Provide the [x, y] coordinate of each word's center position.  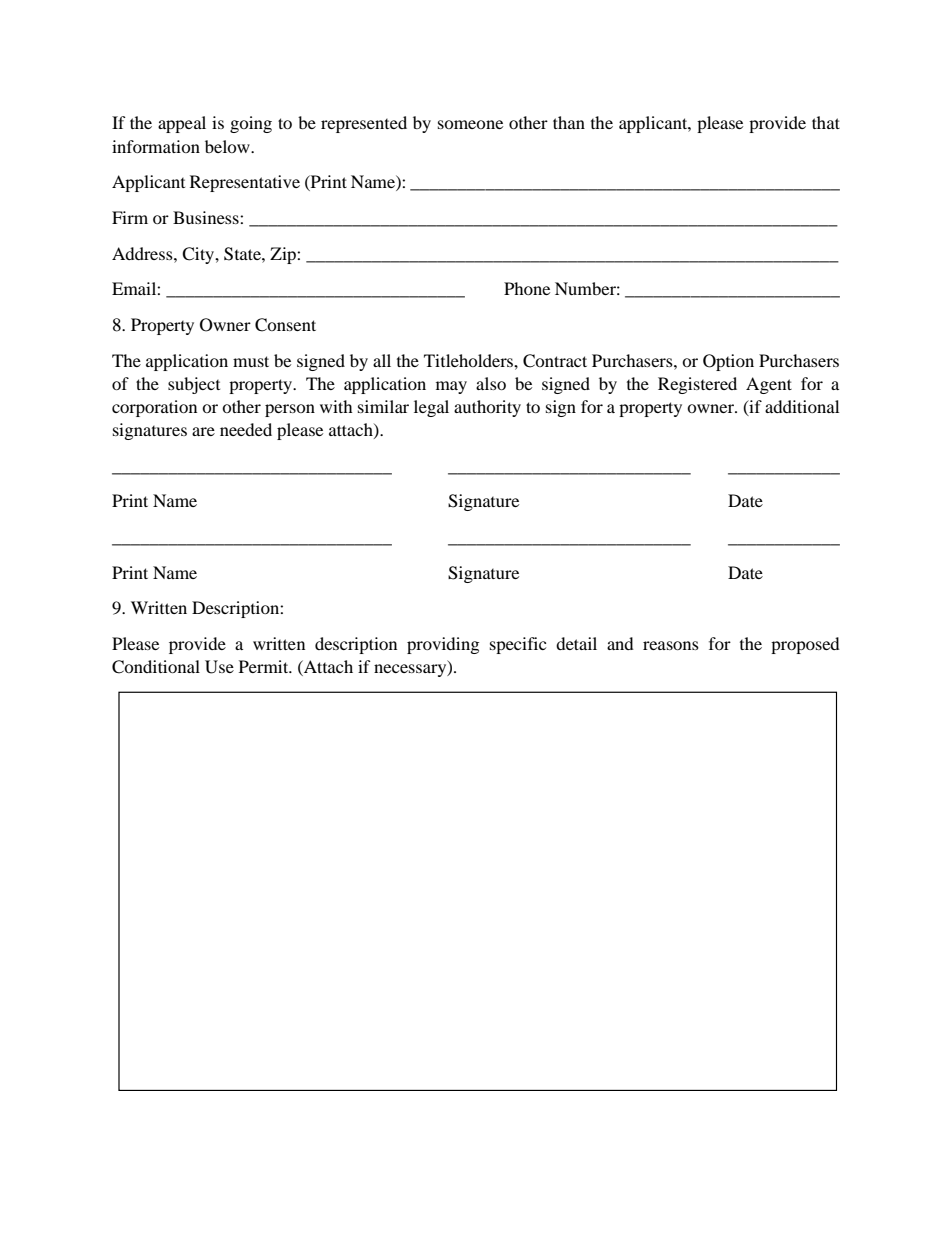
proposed [805, 645]
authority [487, 408]
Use [219, 667]
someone [470, 124]
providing [443, 645]
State [243, 254]
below [228, 146]
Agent [769, 385]
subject [194, 385]
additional [802, 406]
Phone [527, 288]
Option [728, 362]
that [826, 122]
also [491, 383]
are [203, 431]
